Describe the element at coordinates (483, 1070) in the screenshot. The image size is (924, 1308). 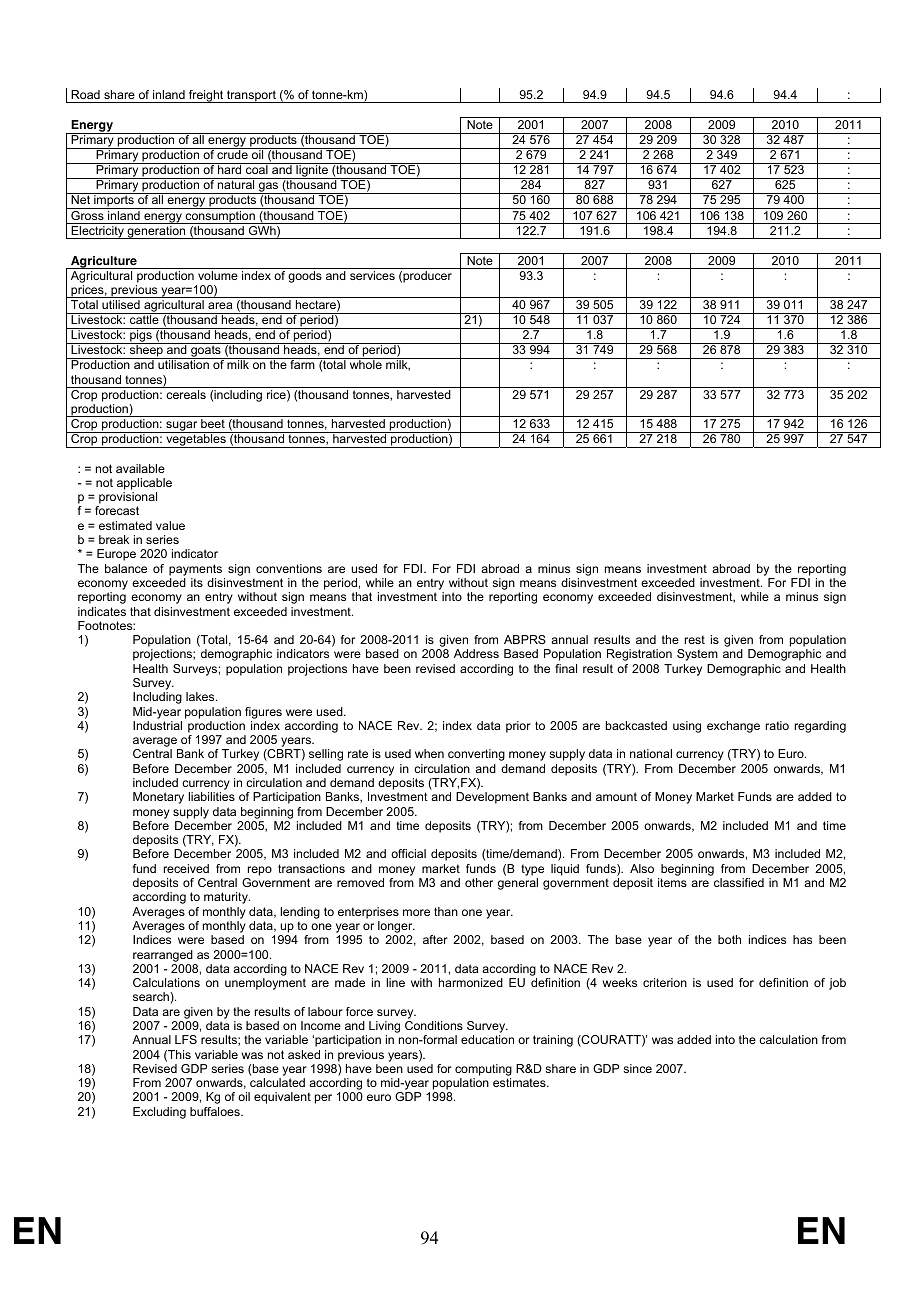
I see `computing` at that location.
